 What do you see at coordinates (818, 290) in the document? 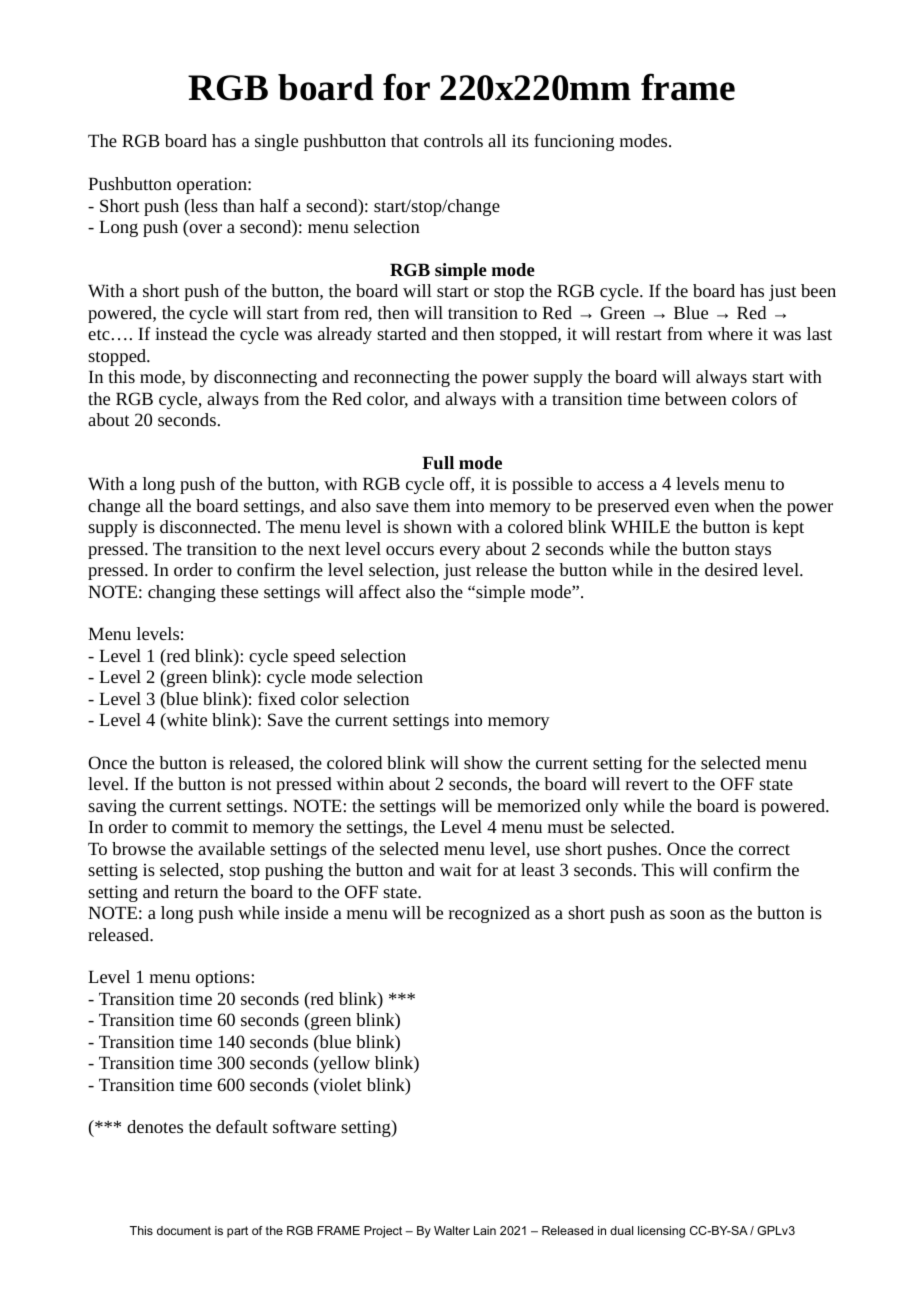
I see `been` at bounding box center [818, 290].
